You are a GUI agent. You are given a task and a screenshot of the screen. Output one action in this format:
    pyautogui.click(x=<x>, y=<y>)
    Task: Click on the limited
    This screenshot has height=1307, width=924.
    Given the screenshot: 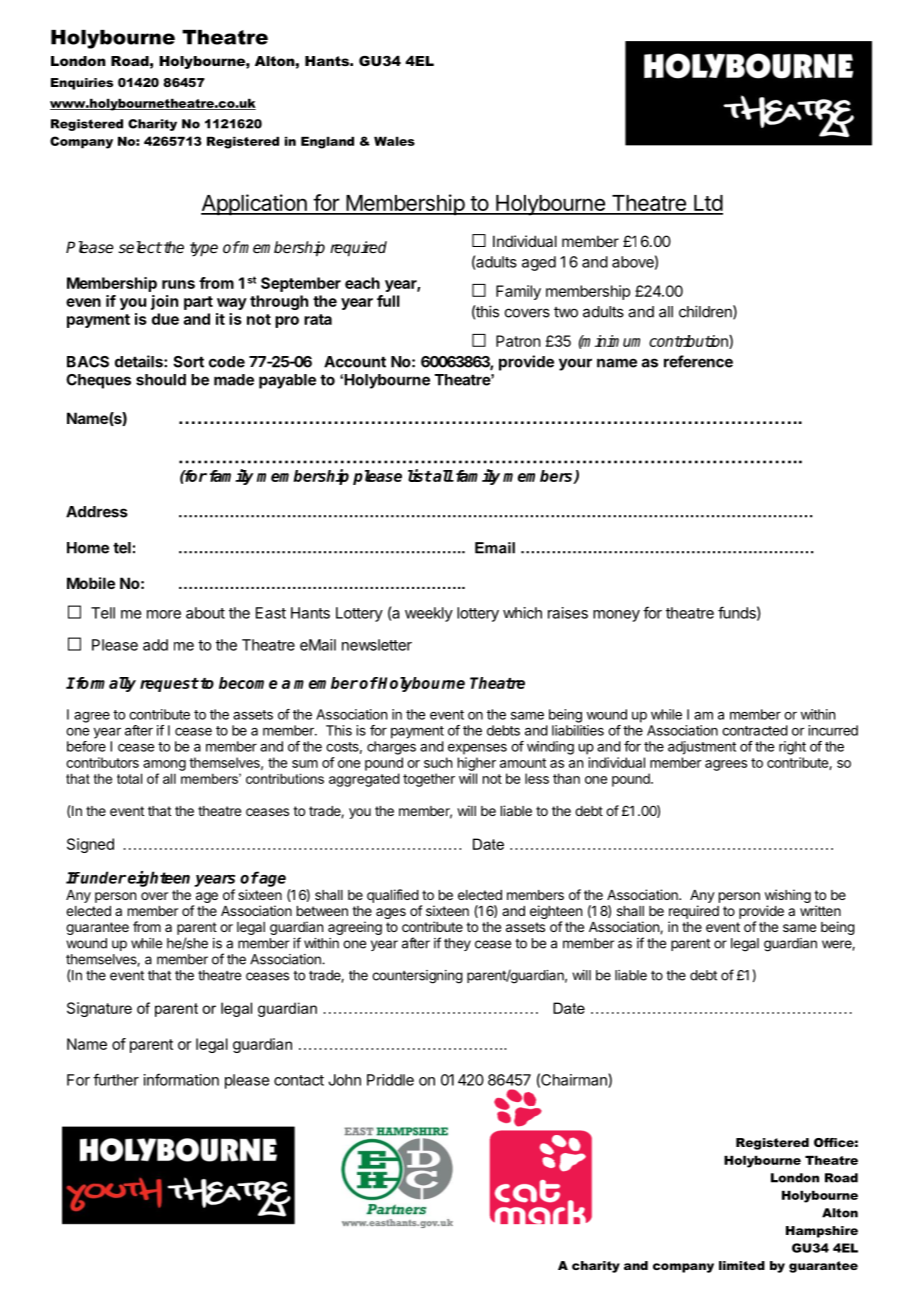 What is the action you would take?
    pyautogui.click(x=742, y=1265)
